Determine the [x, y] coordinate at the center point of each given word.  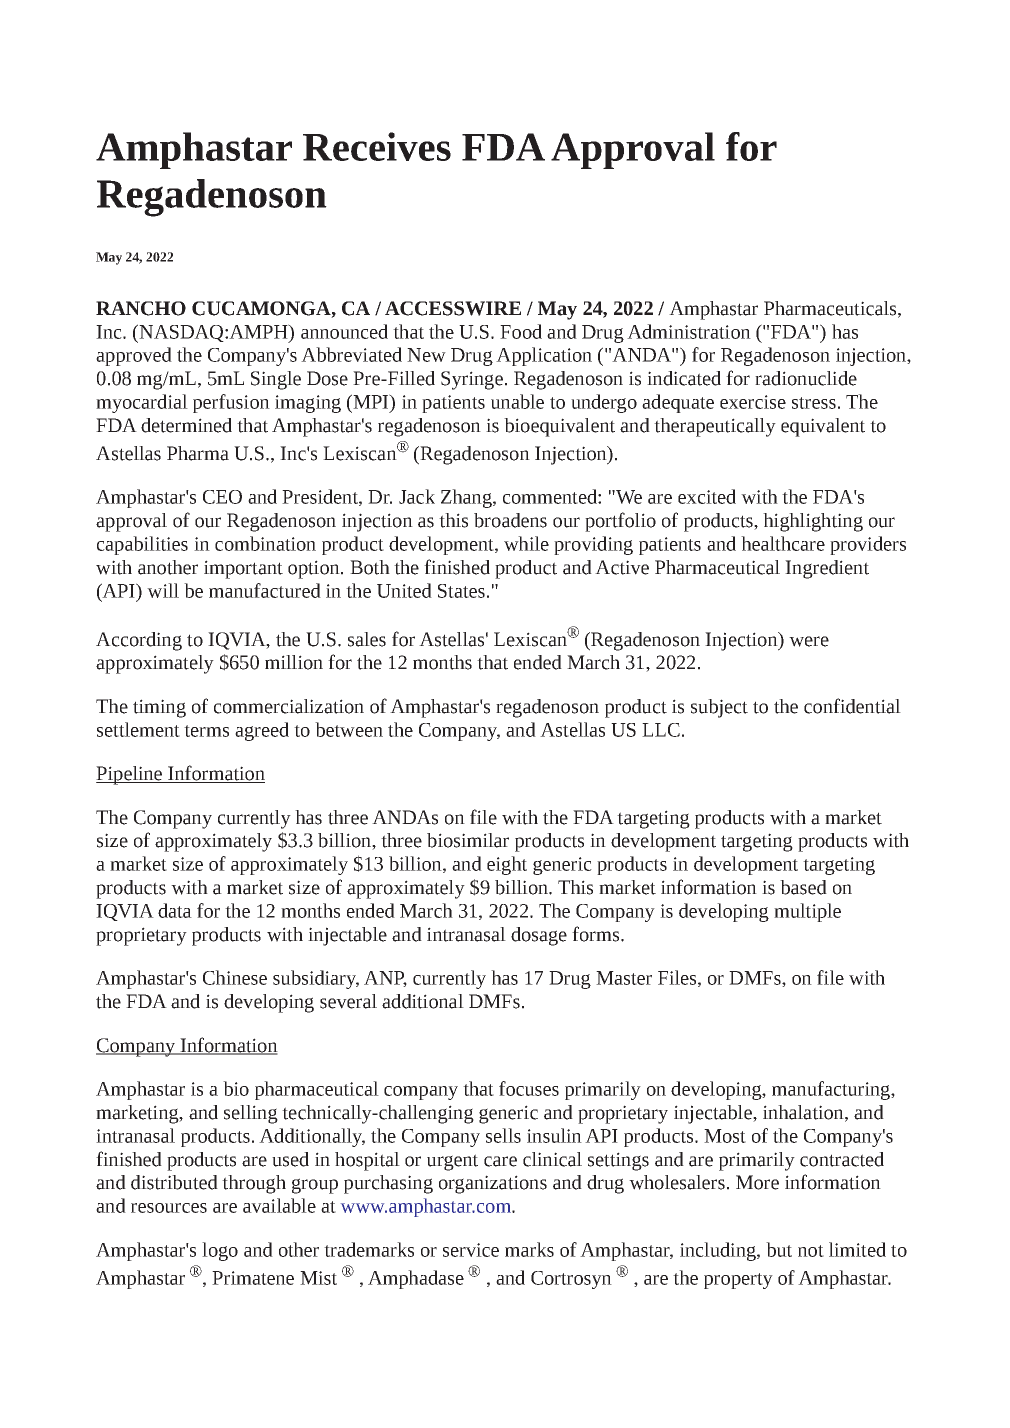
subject [719, 708]
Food [521, 331]
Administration [689, 331]
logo [220, 1251]
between [349, 729]
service [471, 1250]
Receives [377, 146]
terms [206, 731]
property [738, 1281]
